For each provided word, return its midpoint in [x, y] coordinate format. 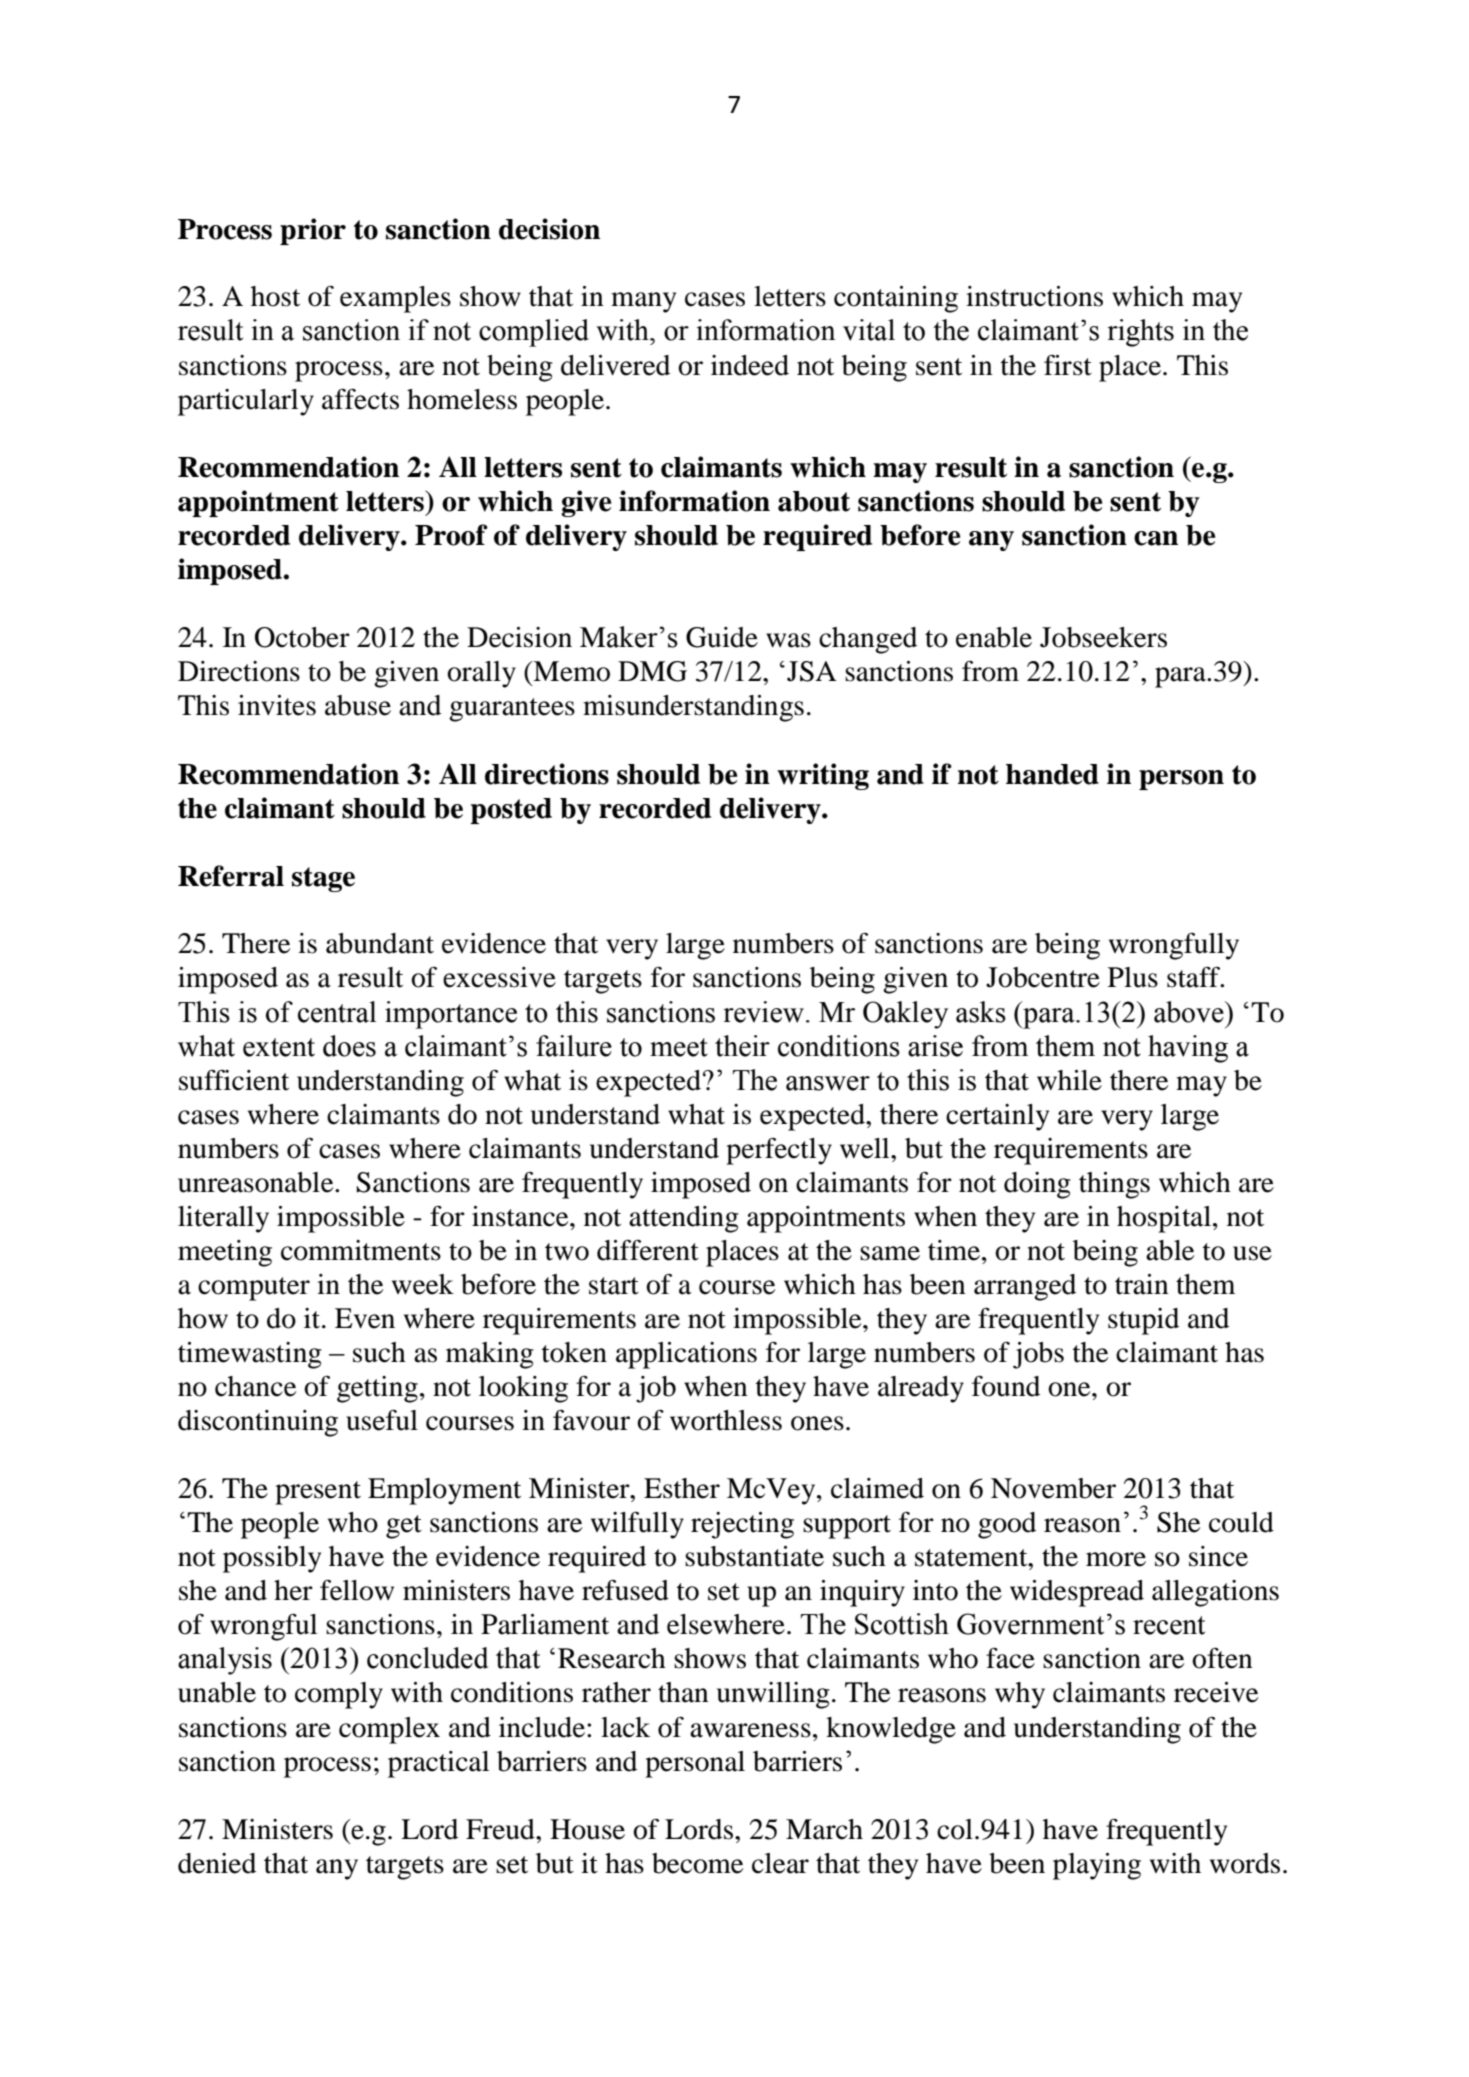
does [349, 1046]
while [1069, 1080]
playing [1097, 1866]
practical [438, 1764]
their [742, 1046]
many [643, 302]
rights [1140, 333]
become [697, 1863]
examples [395, 299]
